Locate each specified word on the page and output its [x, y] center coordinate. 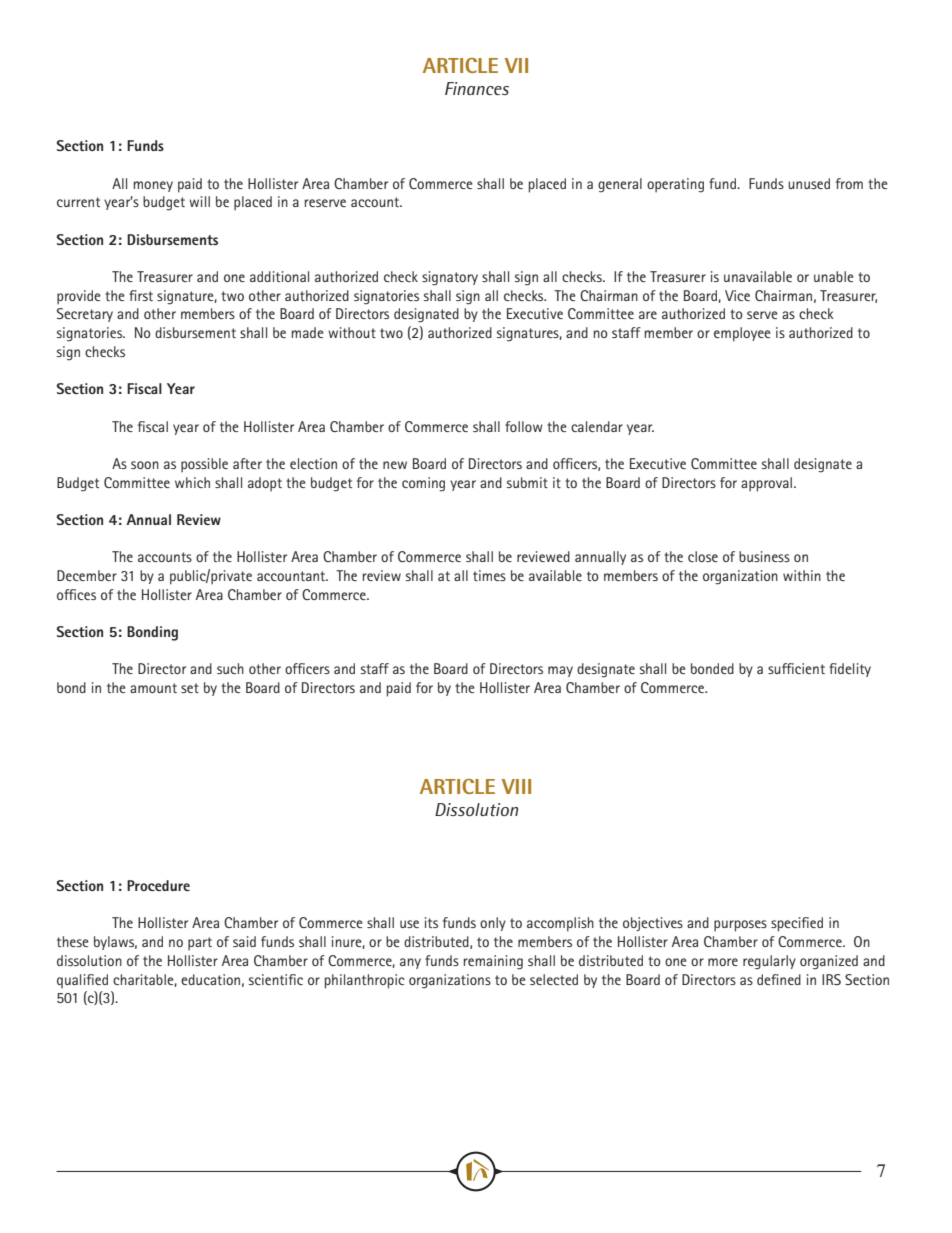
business [764, 556]
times [489, 575]
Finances [477, 88]
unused [809, 183]
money [153, 186]
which [192, 482]
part [200, 944]
